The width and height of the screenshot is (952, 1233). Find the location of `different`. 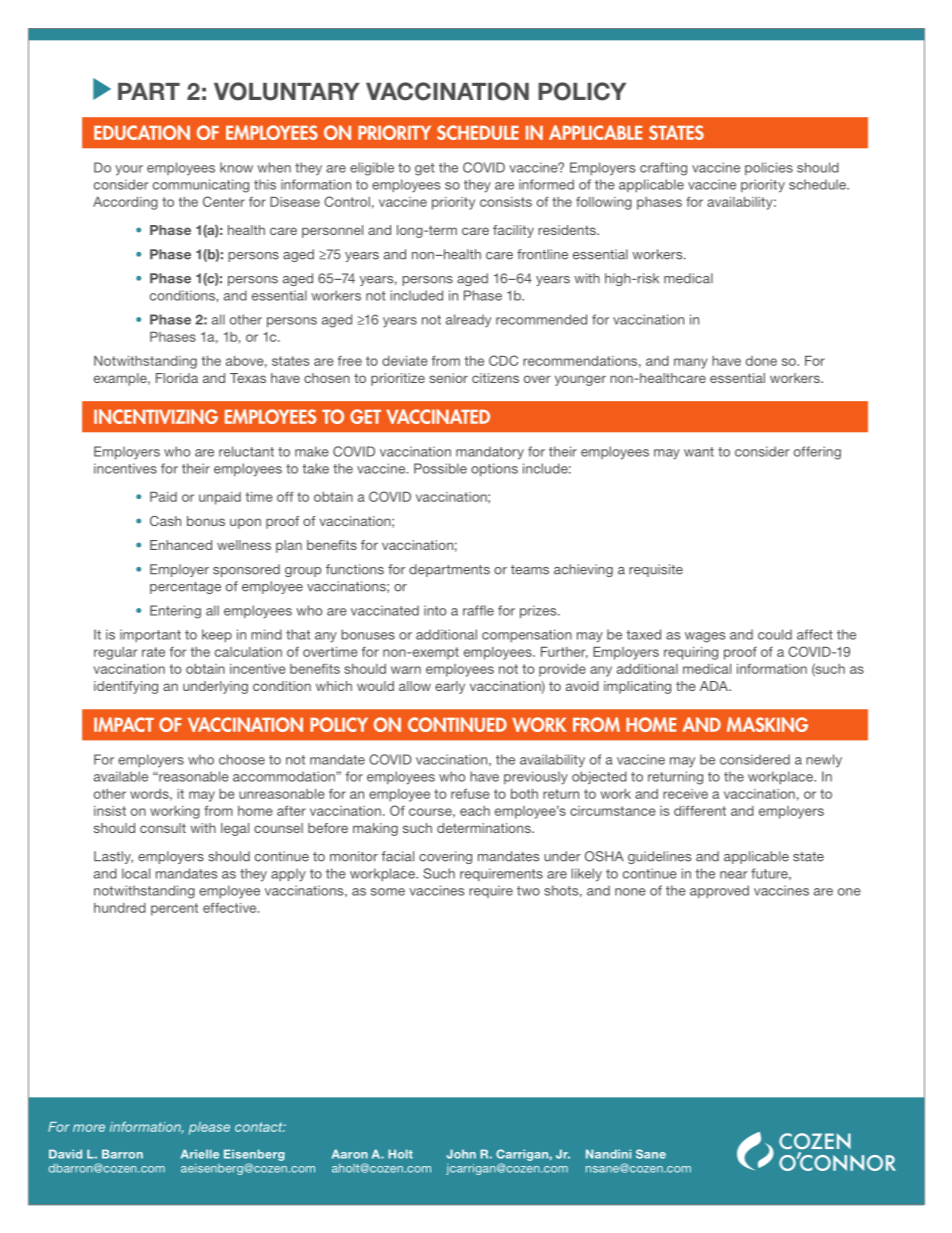

different is located at coordinates (700, 810).
